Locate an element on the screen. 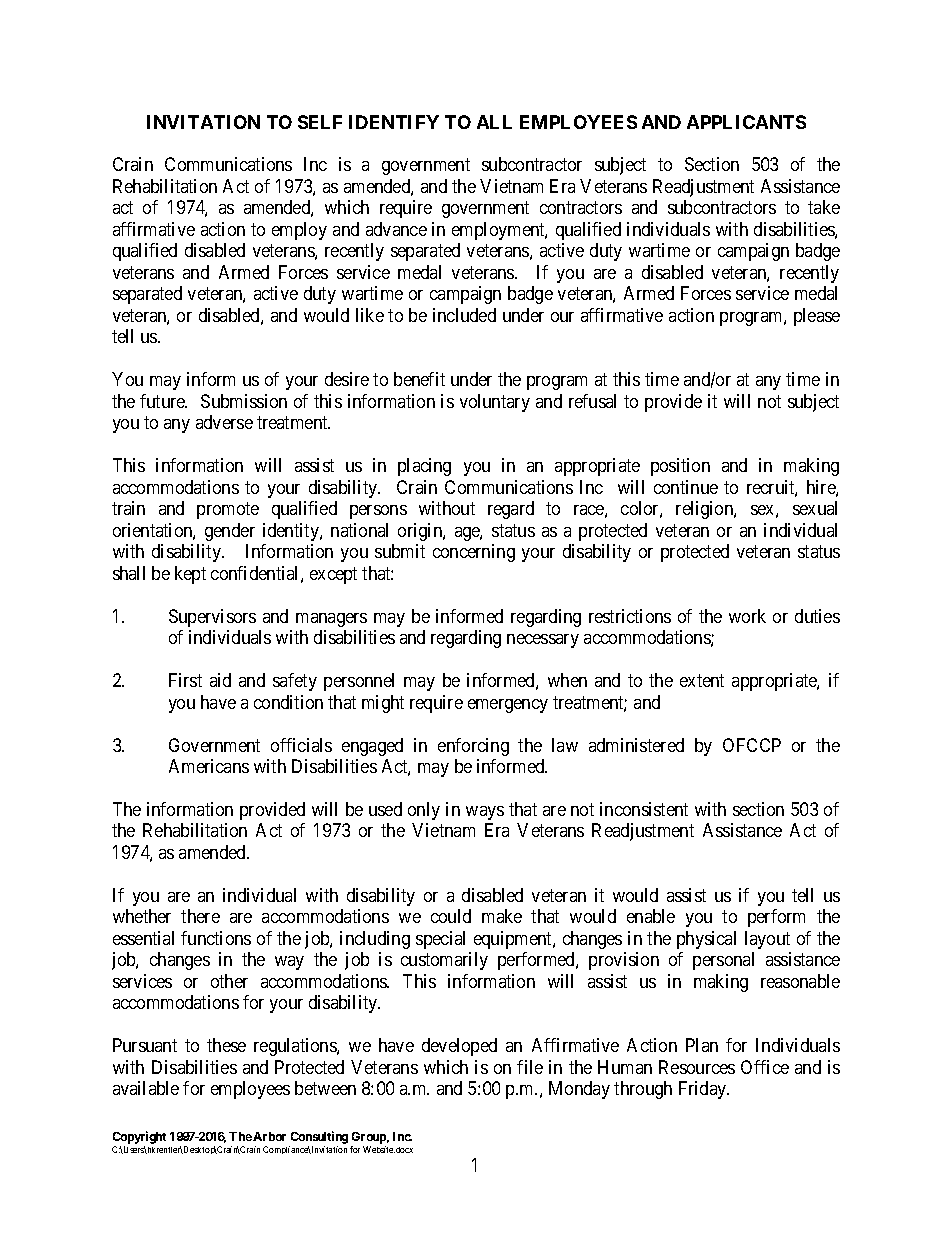 The height and width of the screenshot is (1233, 952). concerning is located at coordinates (474, 553).
